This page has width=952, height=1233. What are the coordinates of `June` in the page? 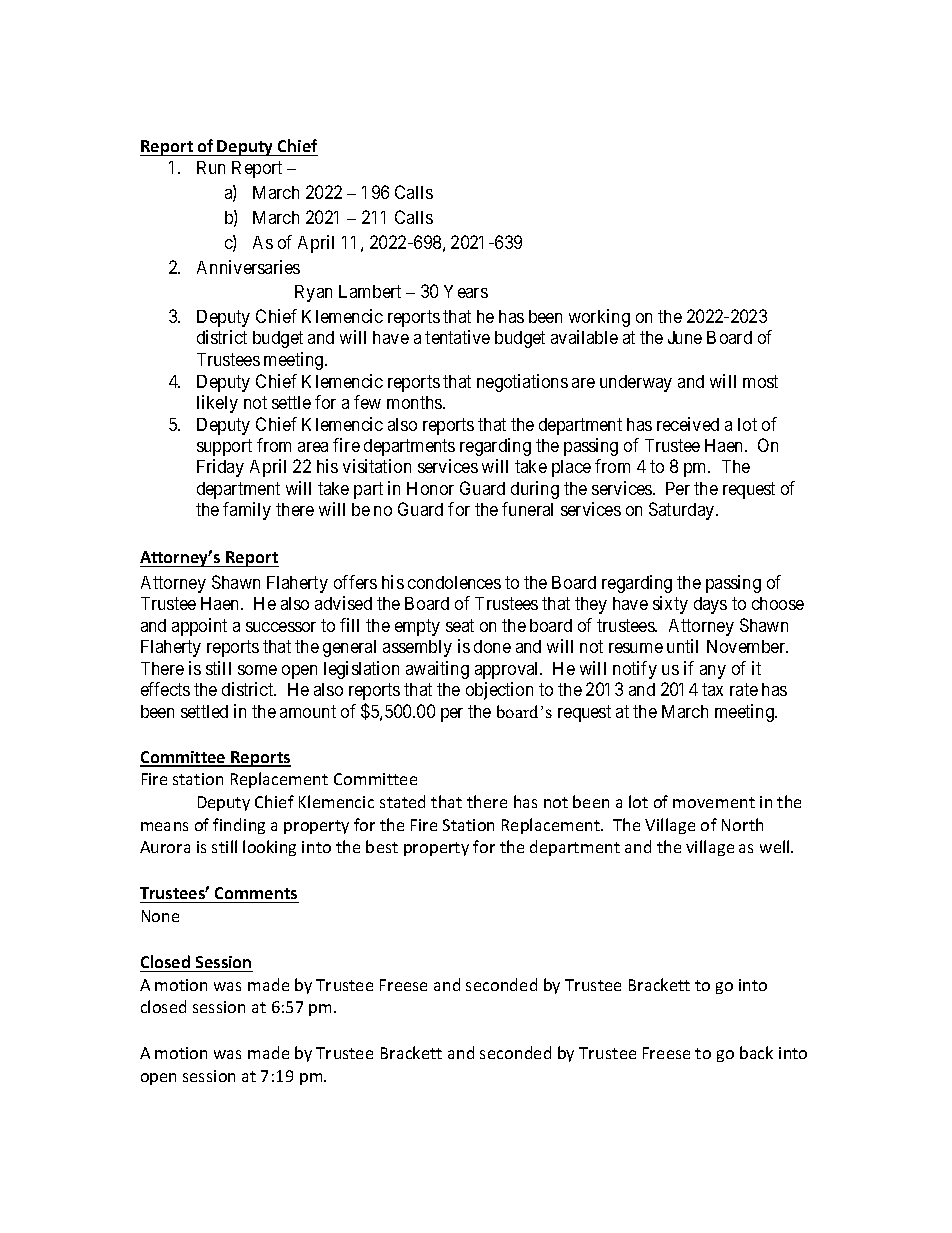 It's located at (685, 337).
